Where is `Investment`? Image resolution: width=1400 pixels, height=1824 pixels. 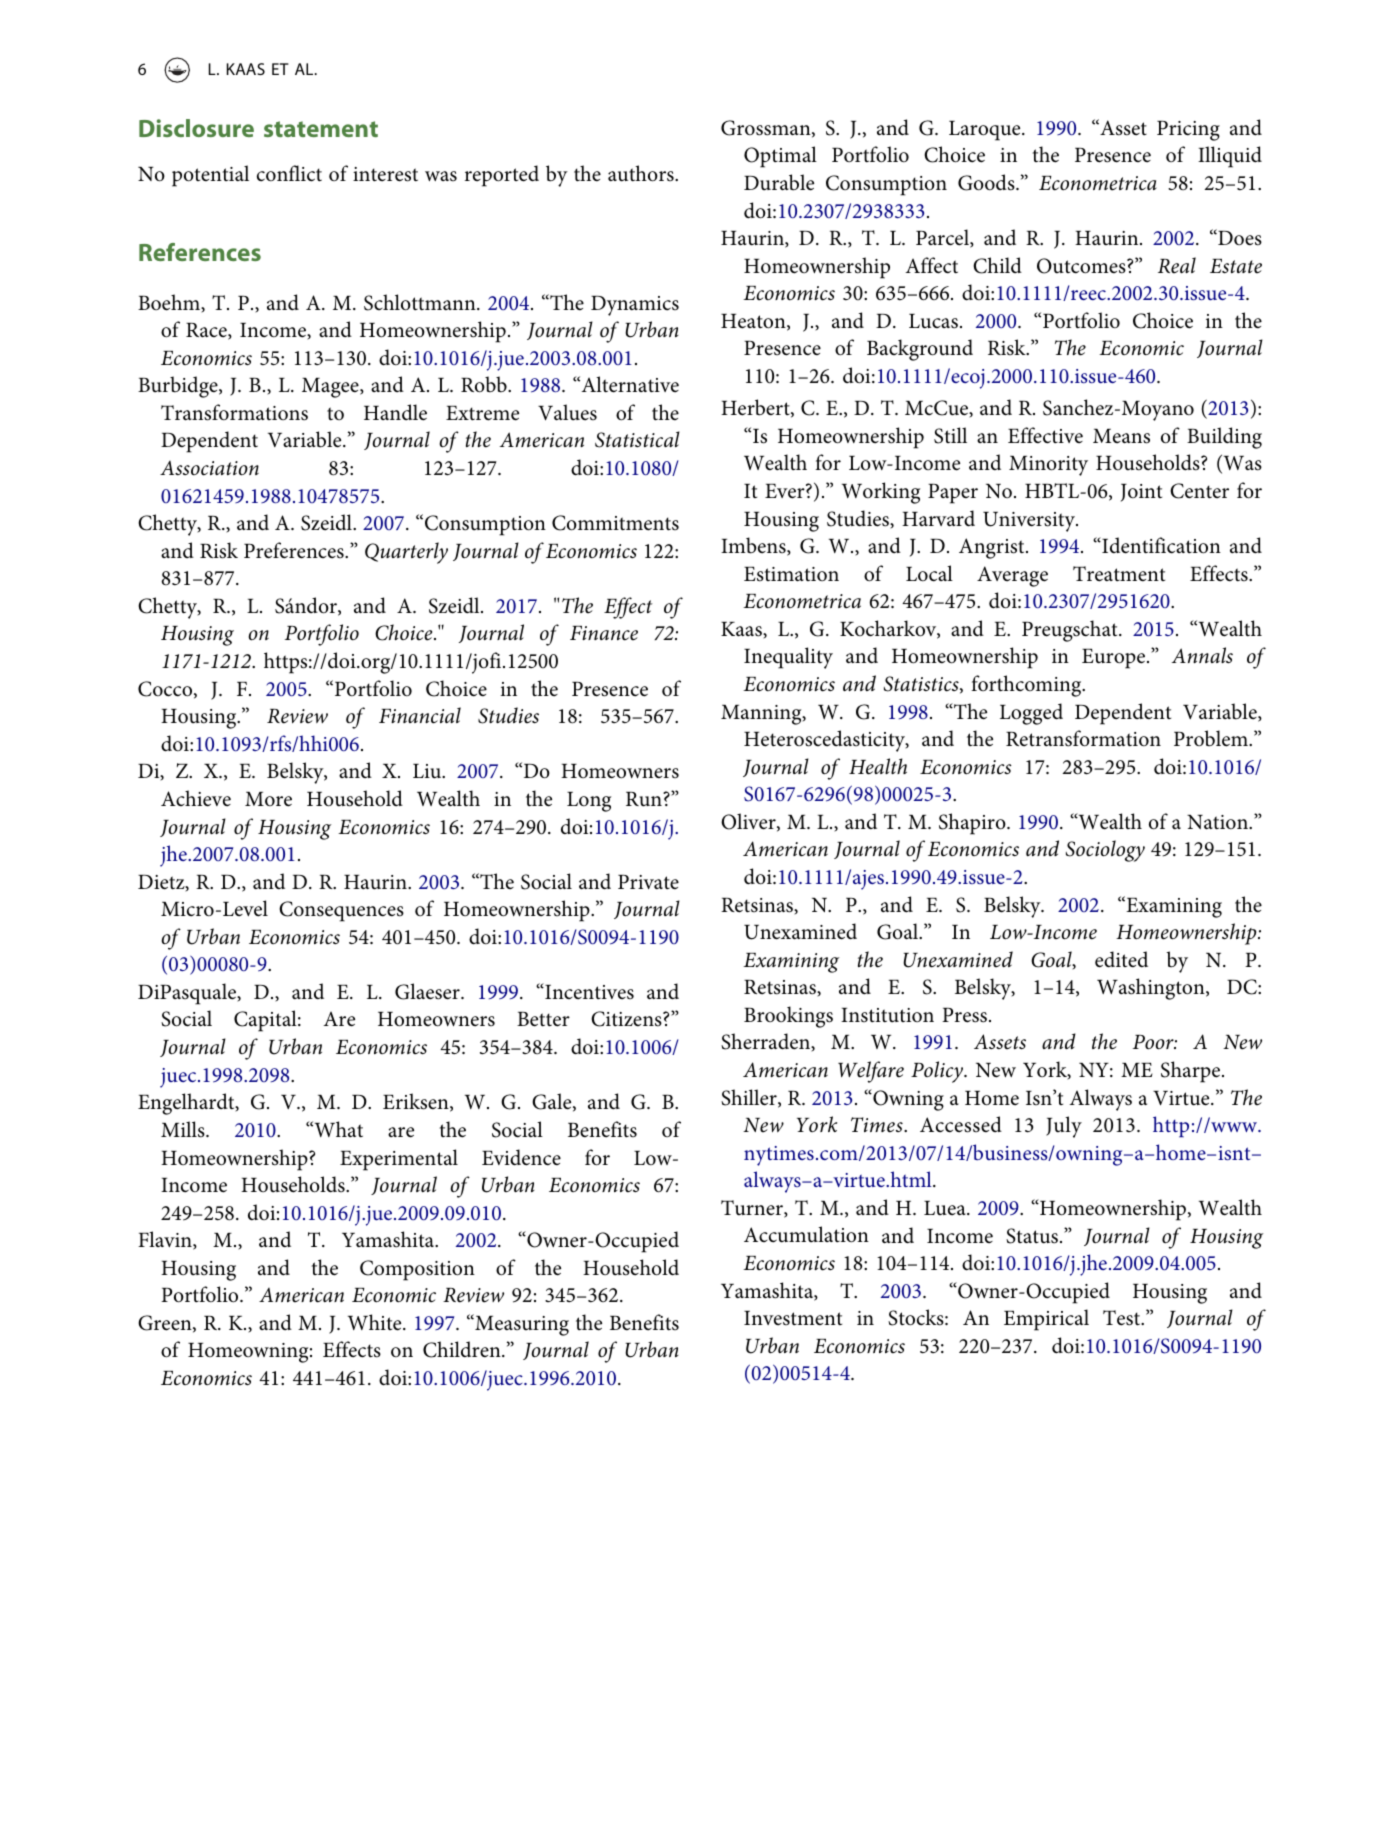 Investment is located at coordinates (793, 1318).
